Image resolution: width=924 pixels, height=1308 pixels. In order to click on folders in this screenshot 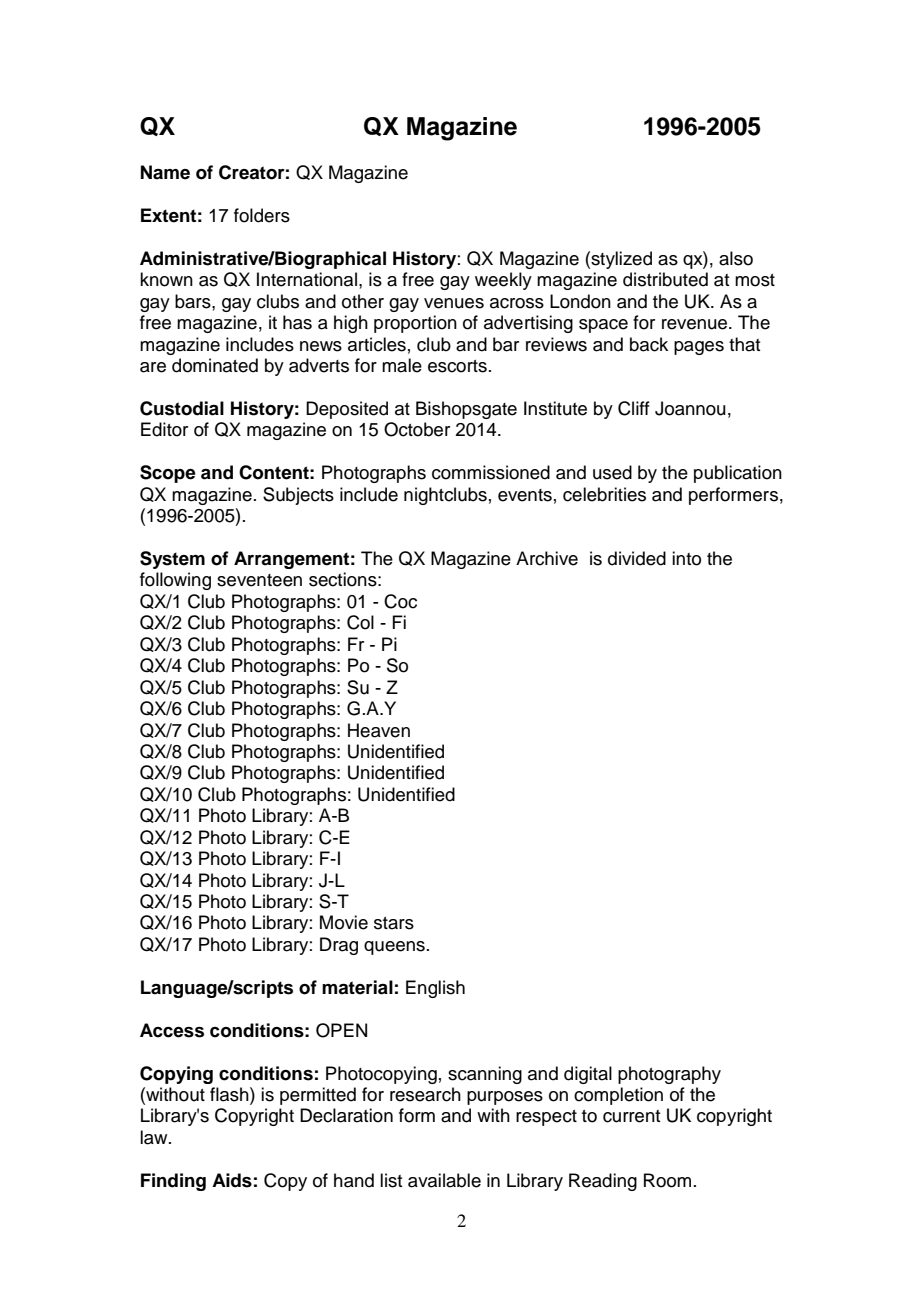, I will do `click(262, 215)`.
